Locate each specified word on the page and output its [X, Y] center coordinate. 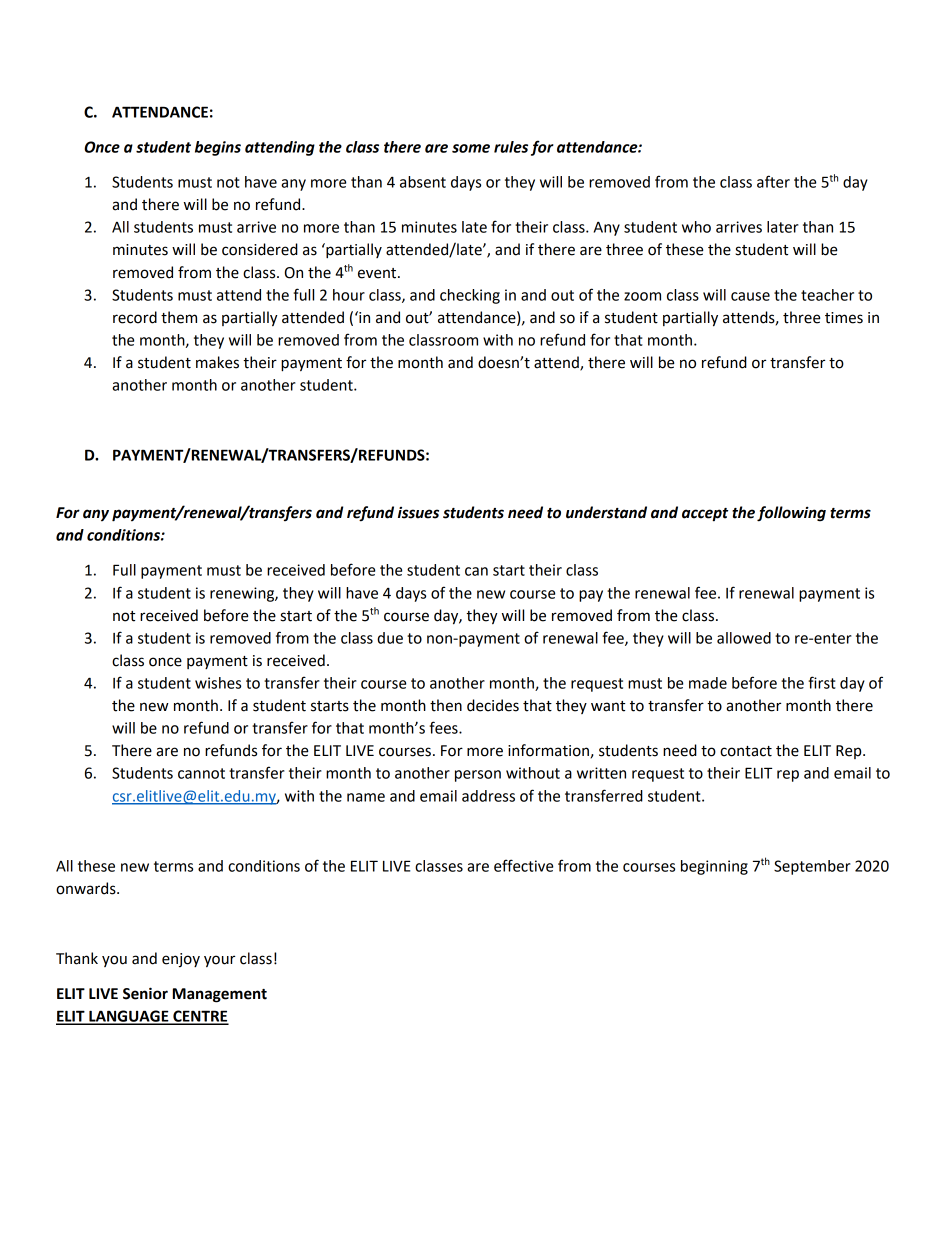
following [791, 514]
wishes [218, 683]
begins [218, 148]
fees [444, 727]
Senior [145, 993]
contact [746, 751]
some [471, 148]
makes [217, 362]
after [773, 181]
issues [418, 513]
